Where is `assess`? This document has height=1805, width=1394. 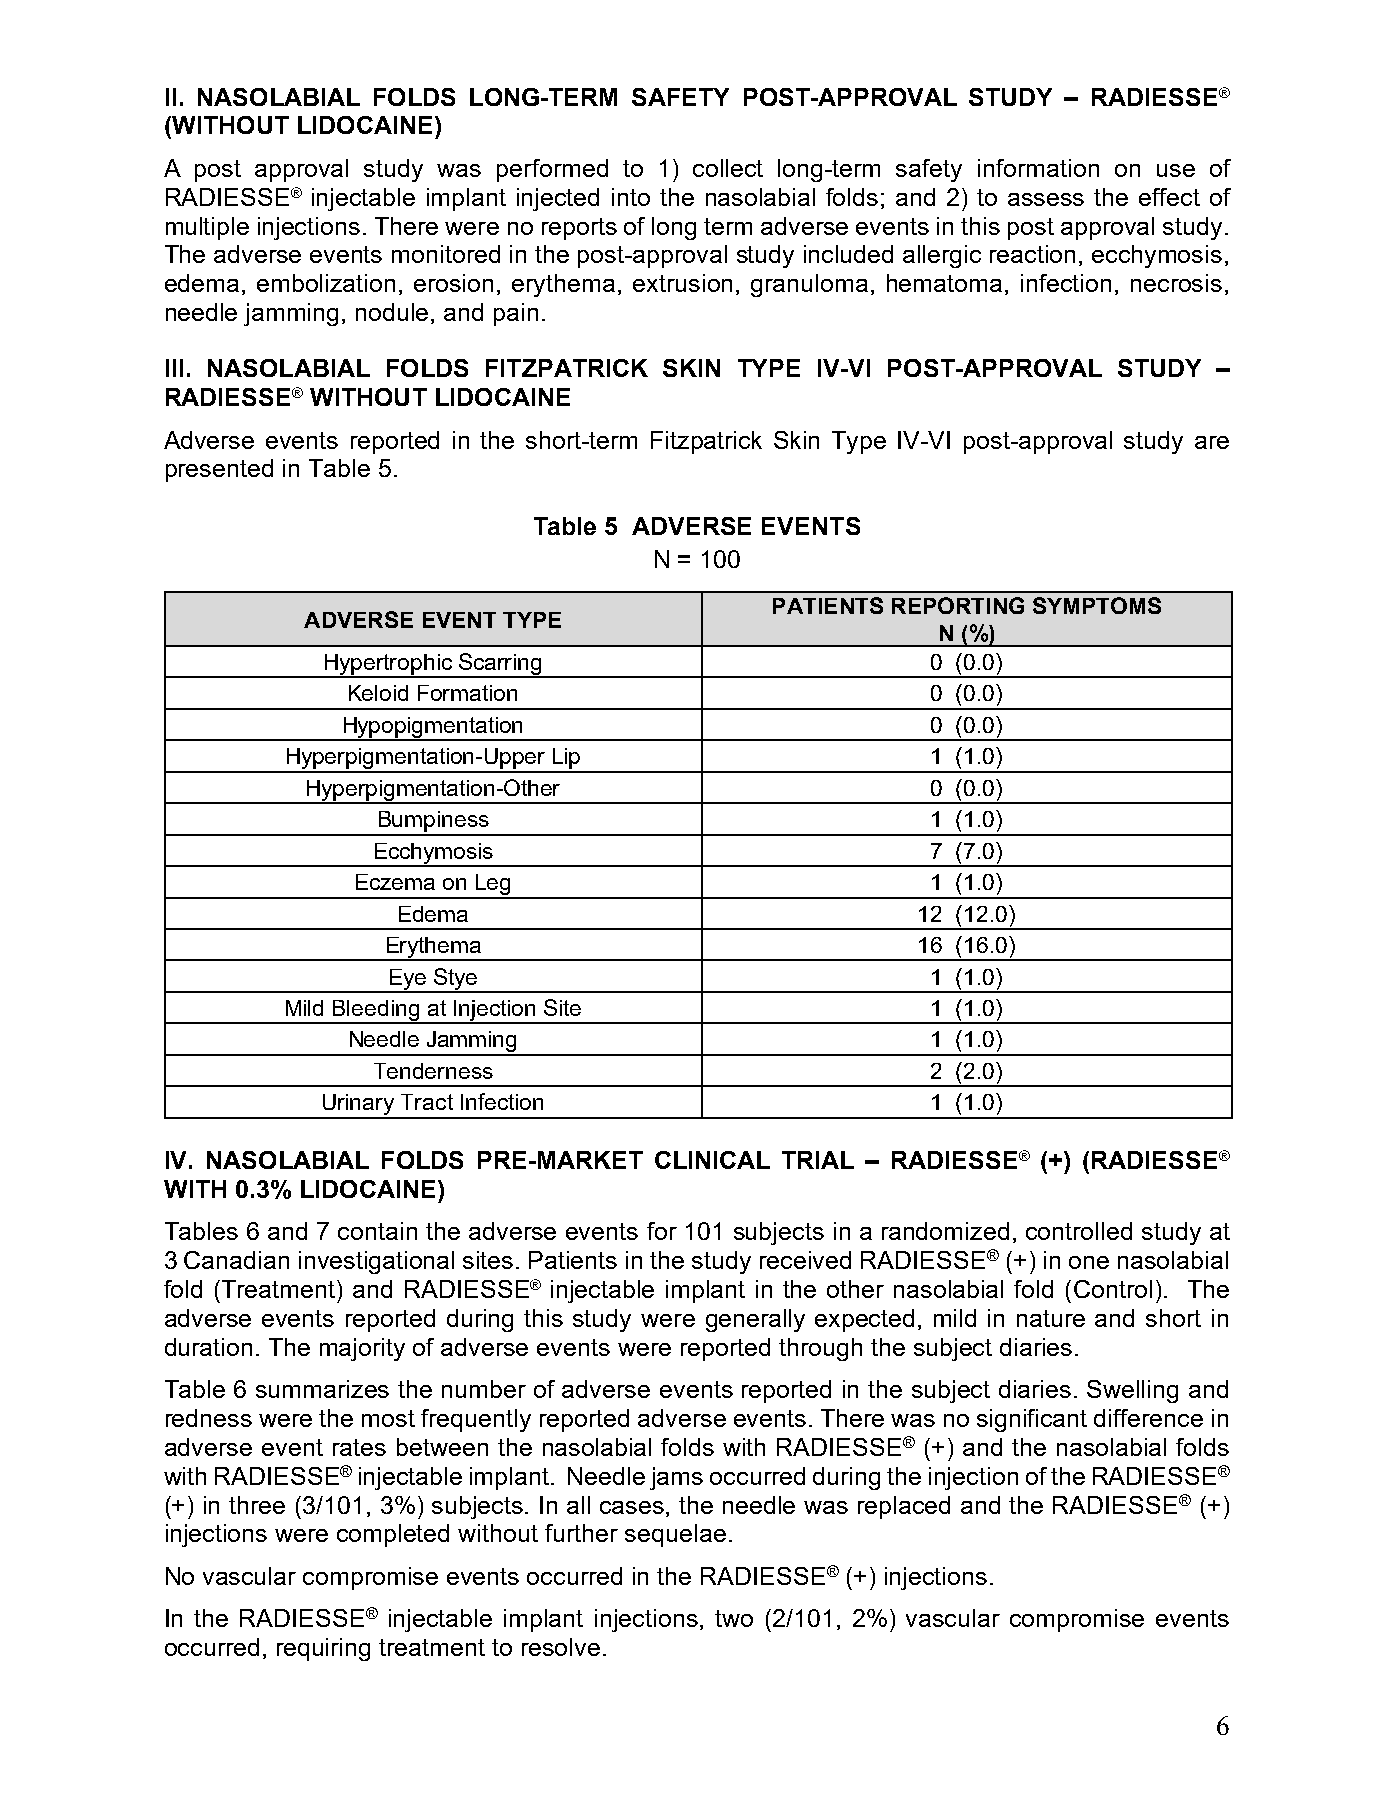 assess is located at coordinates (1046, 199).
